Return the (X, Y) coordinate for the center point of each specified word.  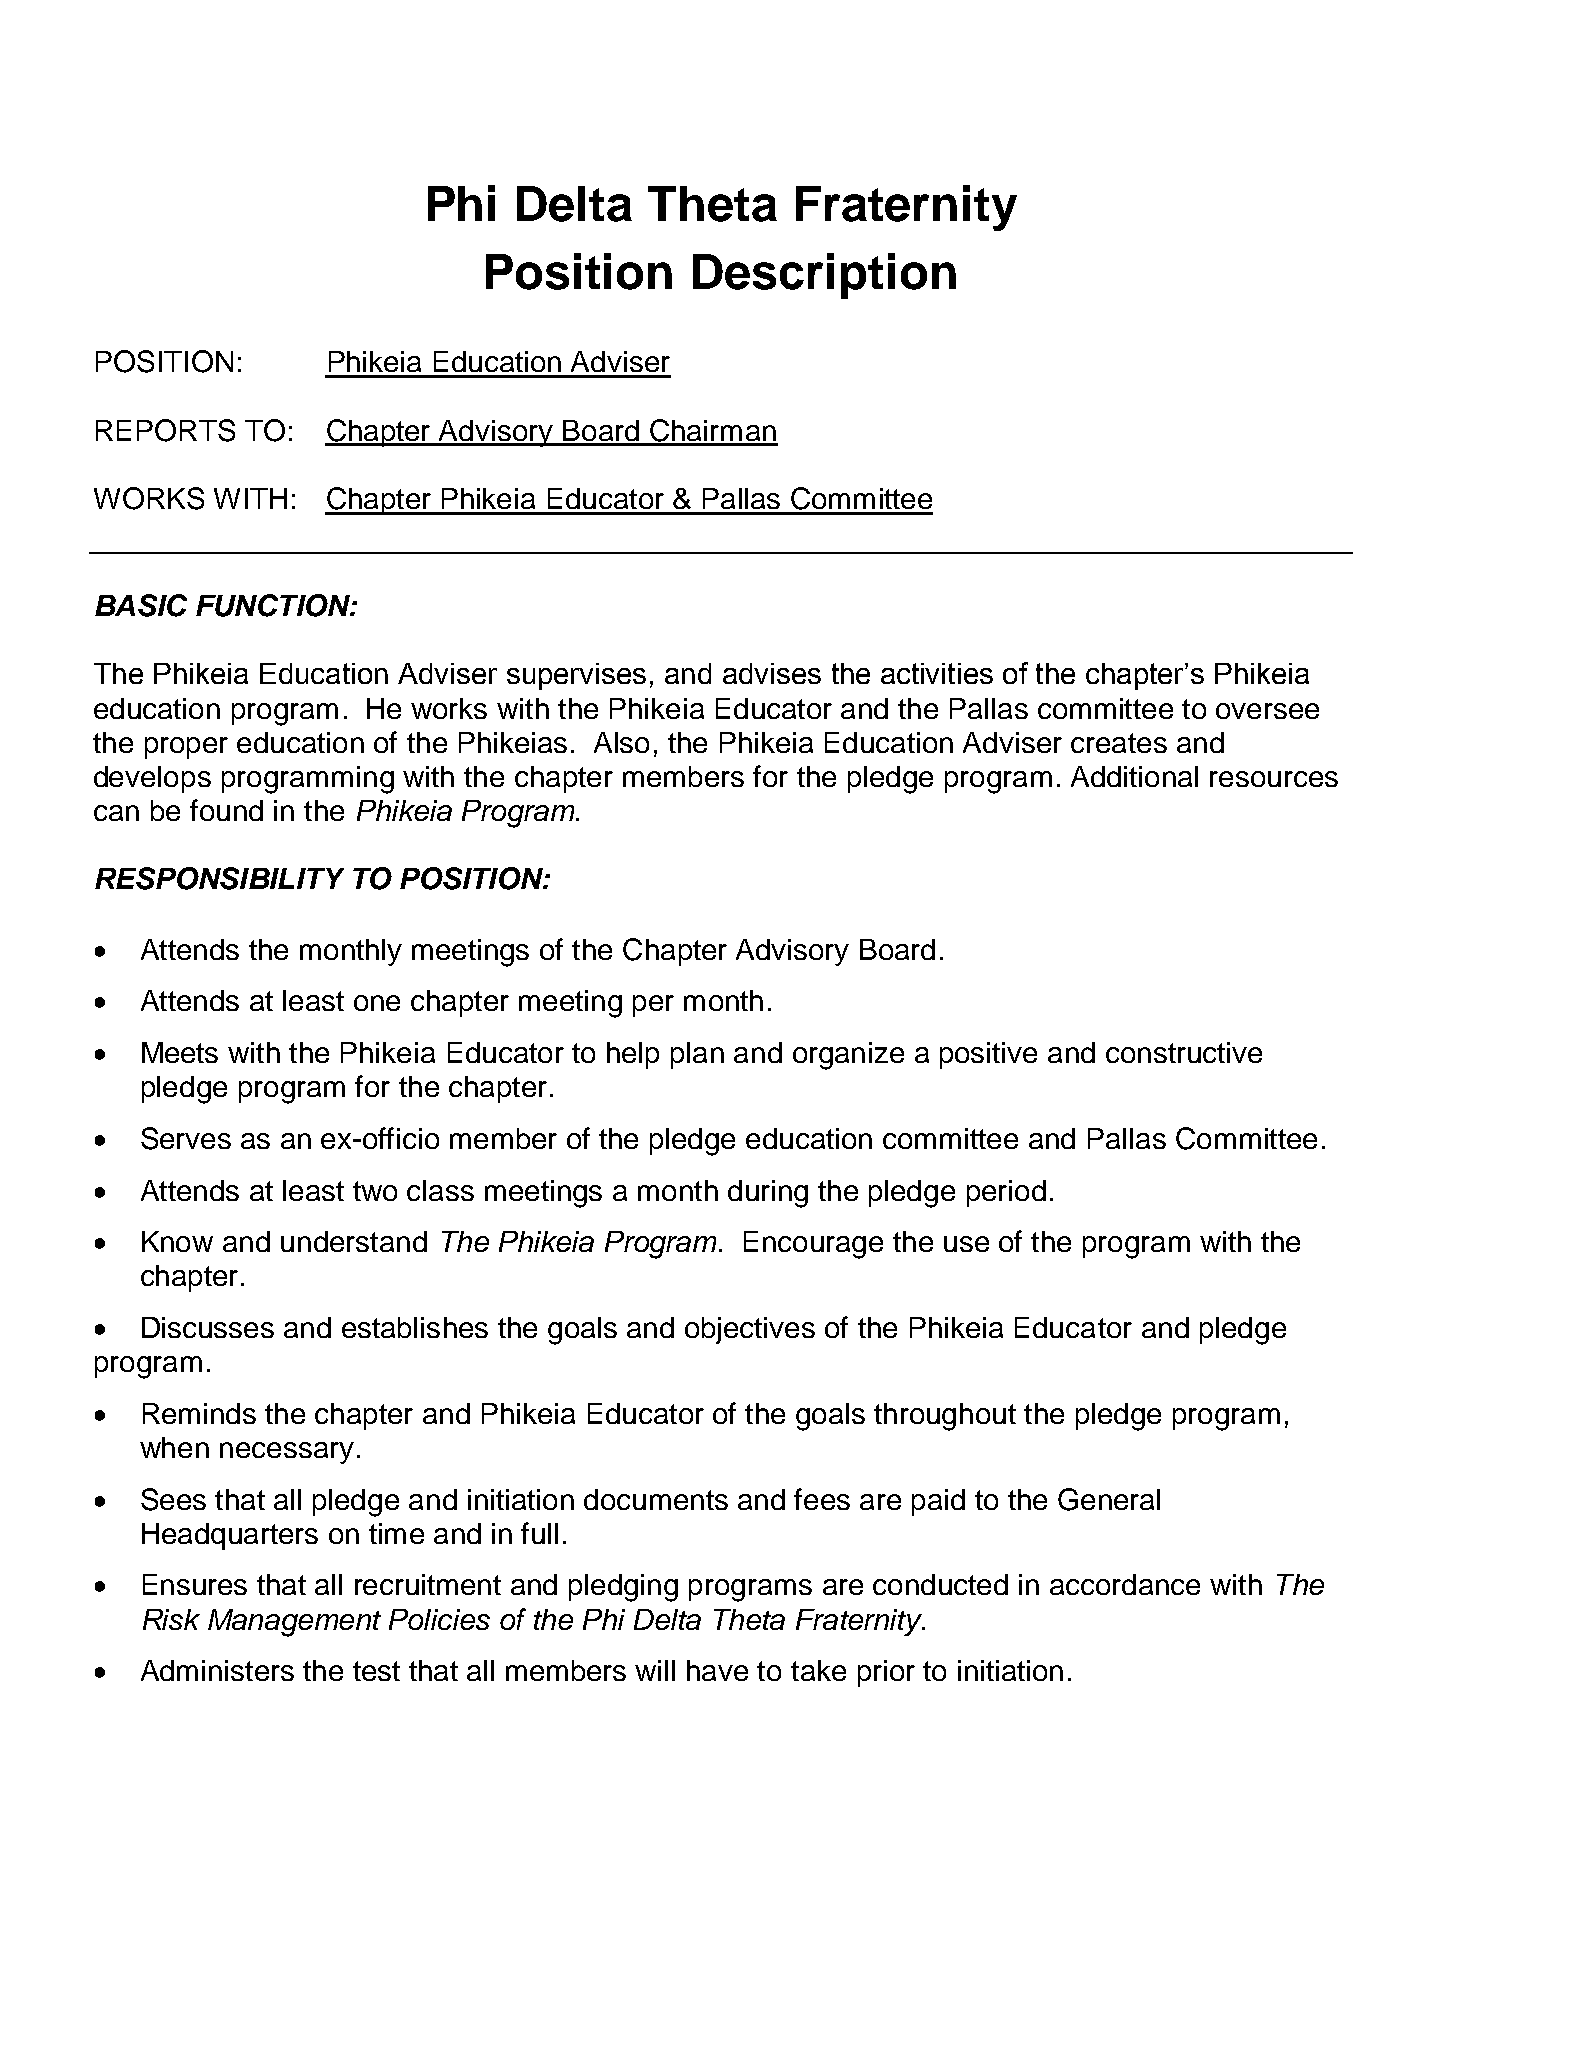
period (1006, 1193)
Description (824, 276)
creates (1119, 743)
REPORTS (165, 430)
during (768, 1194)
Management (294, 1623)
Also (621, 742)
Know (177, 1241)
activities (937, 673)
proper (186, 748)
